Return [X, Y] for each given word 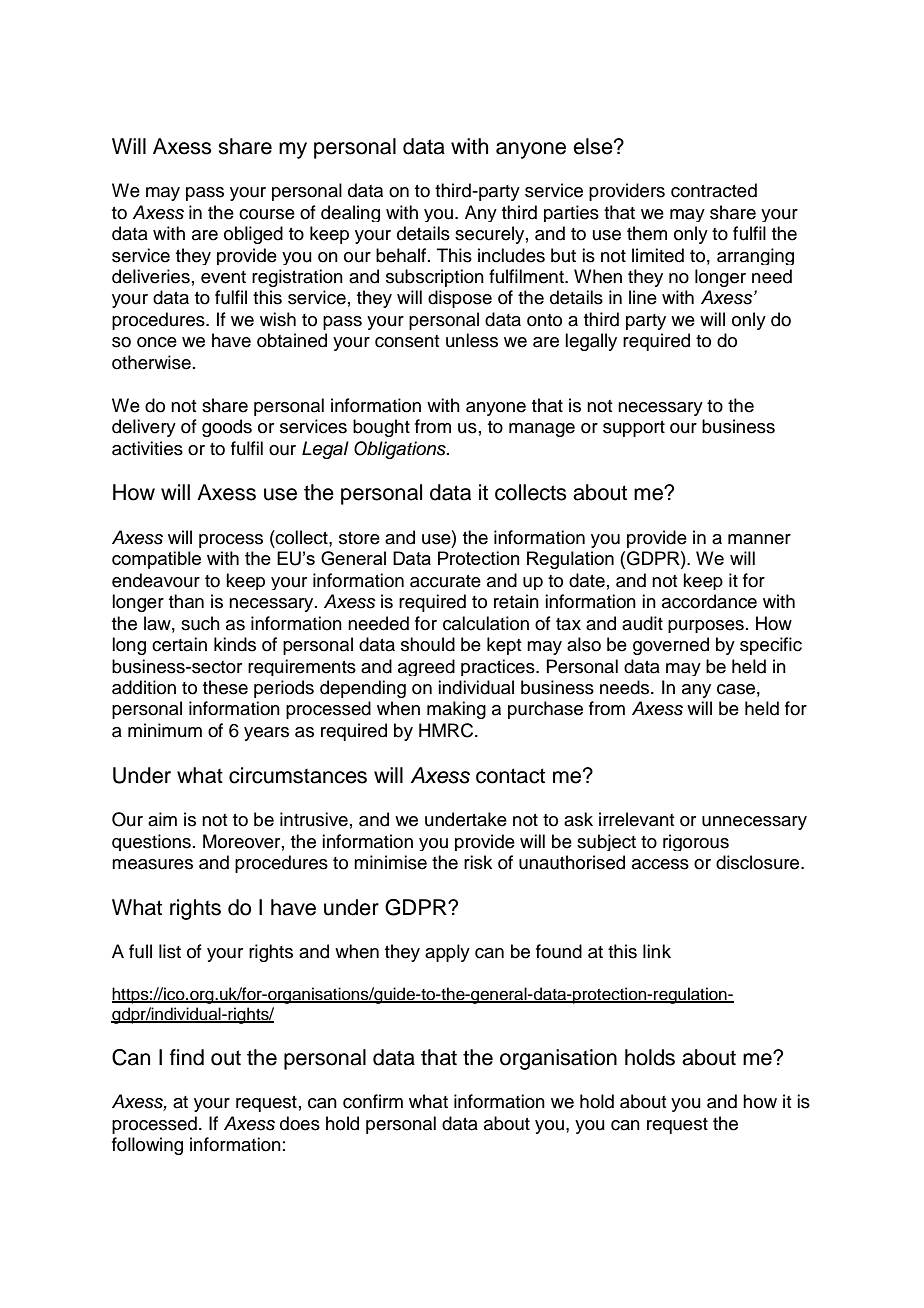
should [428, 644]
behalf [401, 255]
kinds [235, 644]
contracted [714, 190]
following [147, 1146]
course [267, 214]
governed [671, 646]
